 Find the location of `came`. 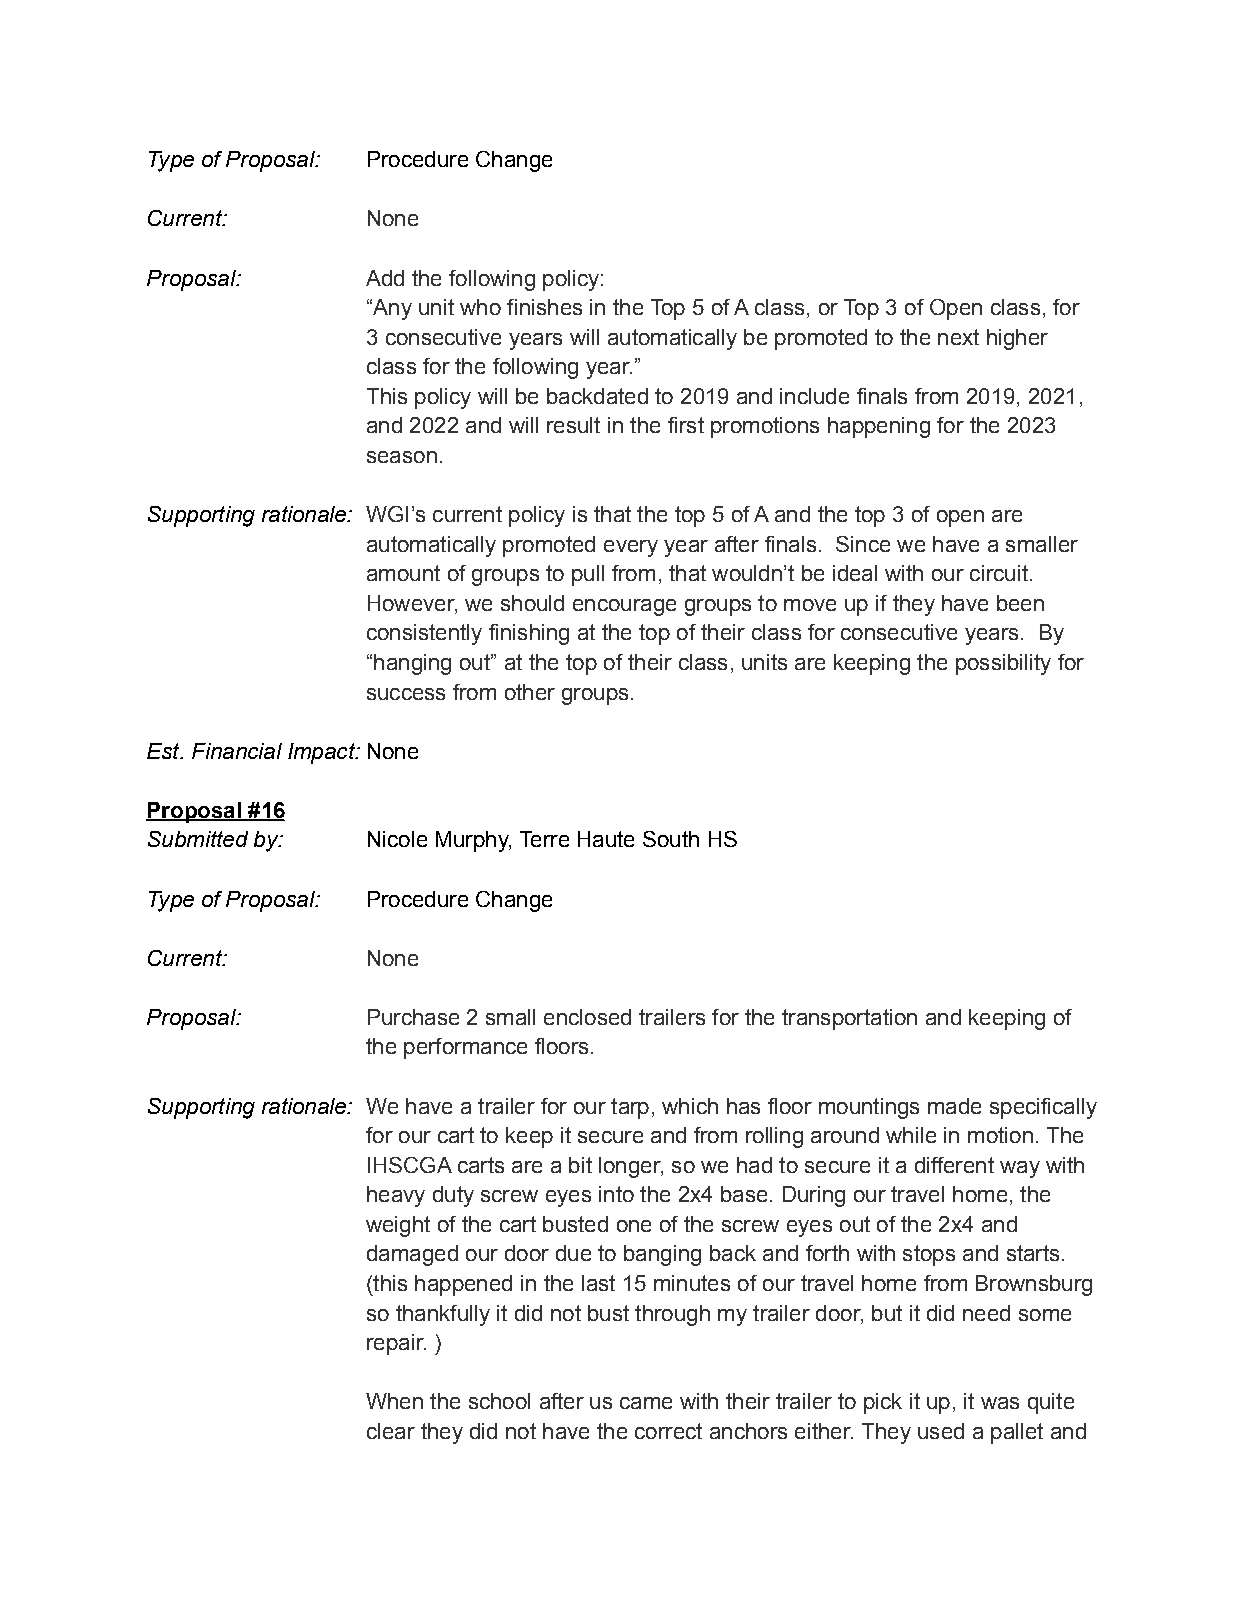

came is located at coordinates (646, 1403).
